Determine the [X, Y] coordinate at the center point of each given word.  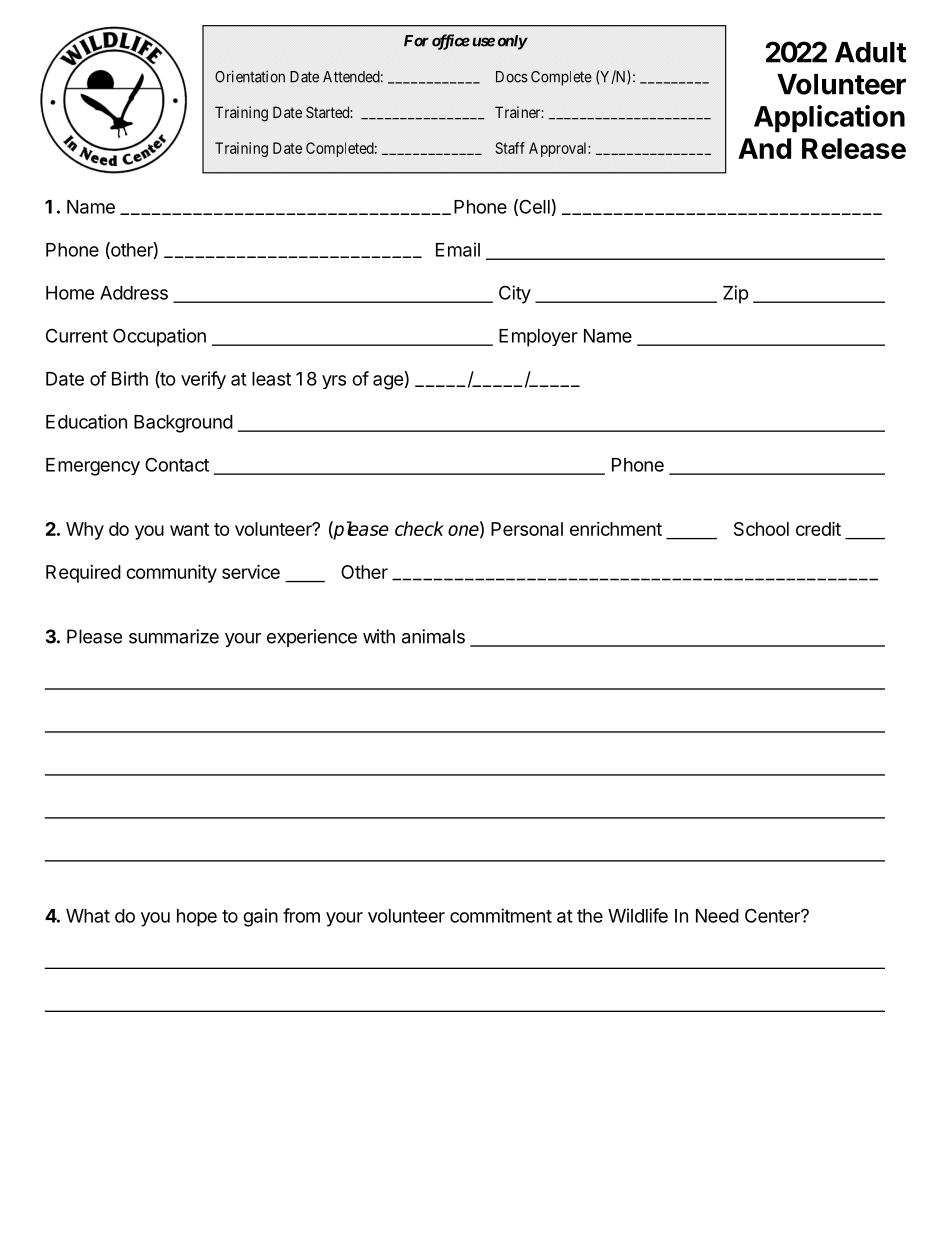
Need [717, 916]
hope [197, 918]
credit [818, 528]
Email [458, 249]
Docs [512, 77]
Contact [177, 464]
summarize [174, 636]
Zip [736, 294]
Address [134, 293]
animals [433, 636]
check [419, 528]
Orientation [250, 76]
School [761, 529]
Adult [870, 52]
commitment [501, 915]
